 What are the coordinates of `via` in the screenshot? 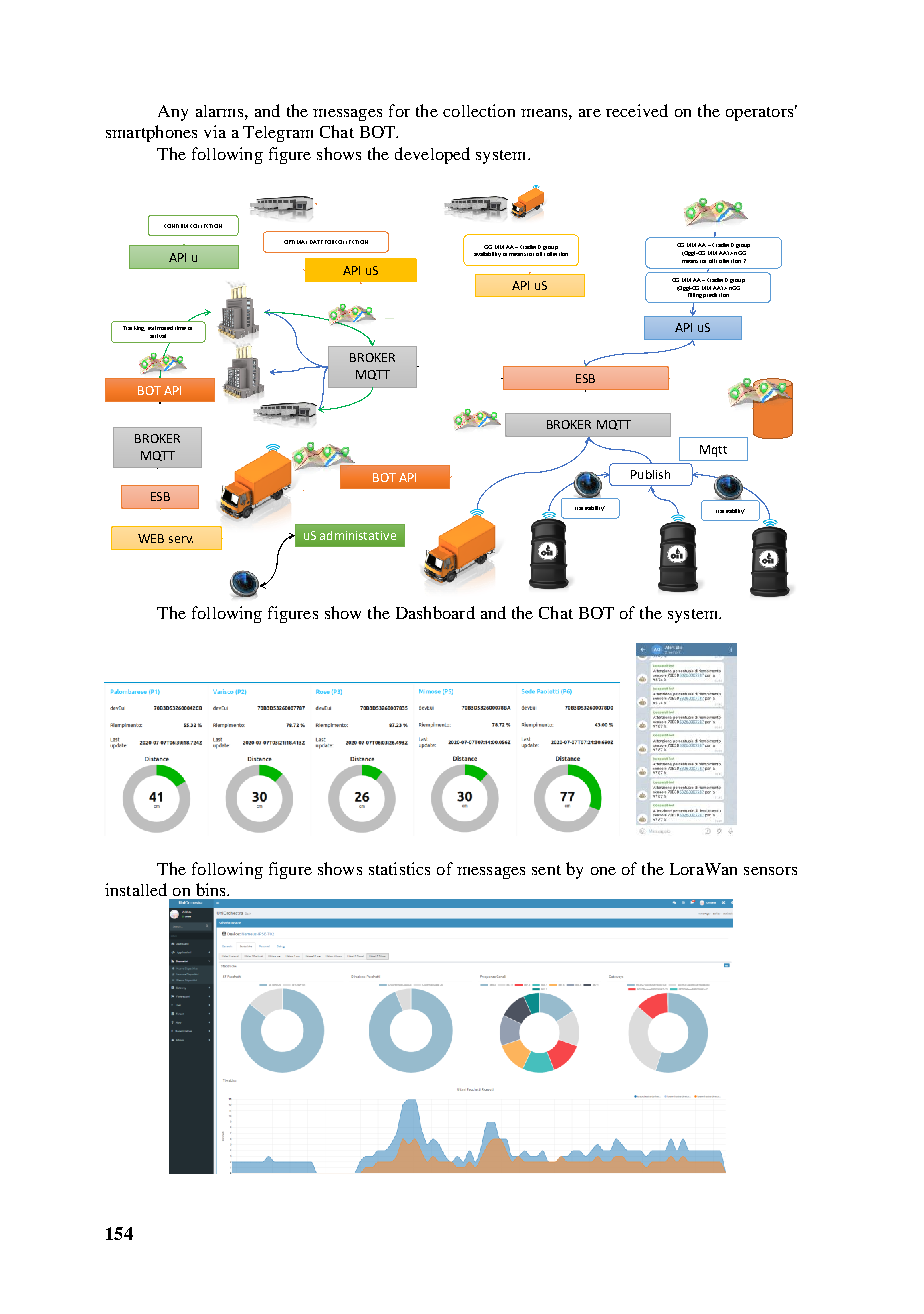 It's located at (215, 131).
